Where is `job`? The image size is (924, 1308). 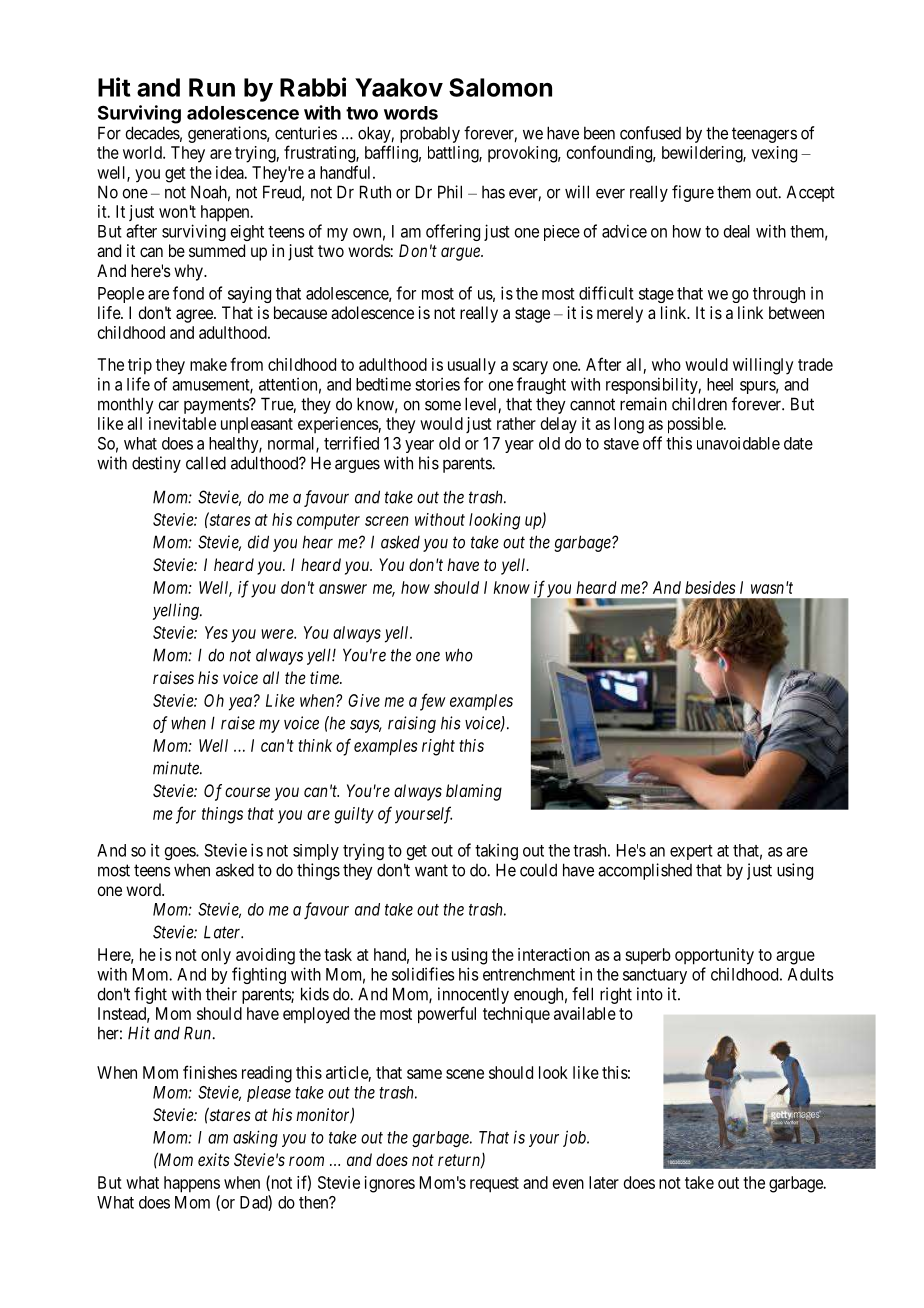
job is located at coordinates (575, 1138).
